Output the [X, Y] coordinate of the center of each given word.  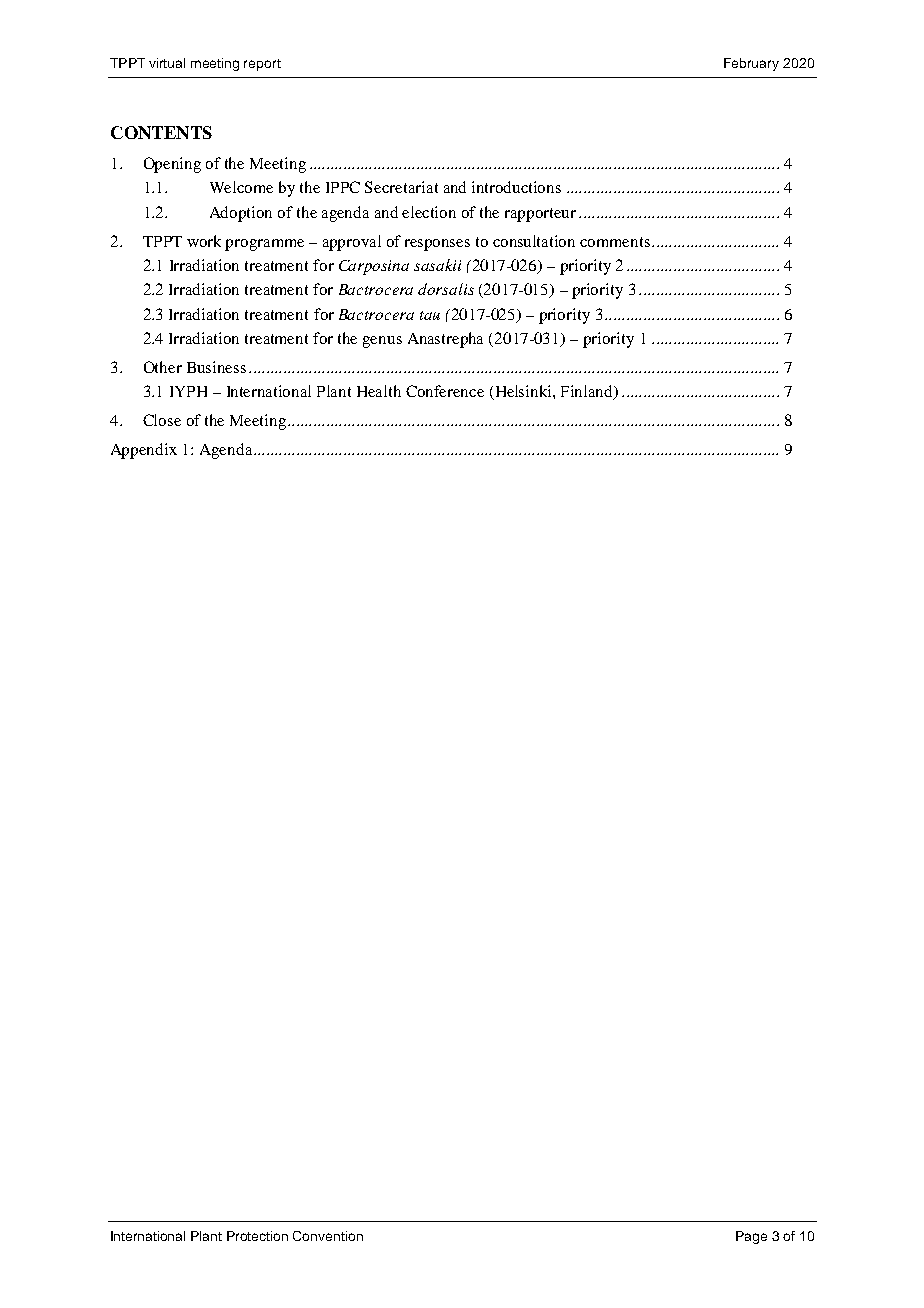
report [262, 65]
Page [751, 1237]
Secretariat [401, 187]
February [751, 64]
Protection [257, 1236]
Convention [328, 1236]
